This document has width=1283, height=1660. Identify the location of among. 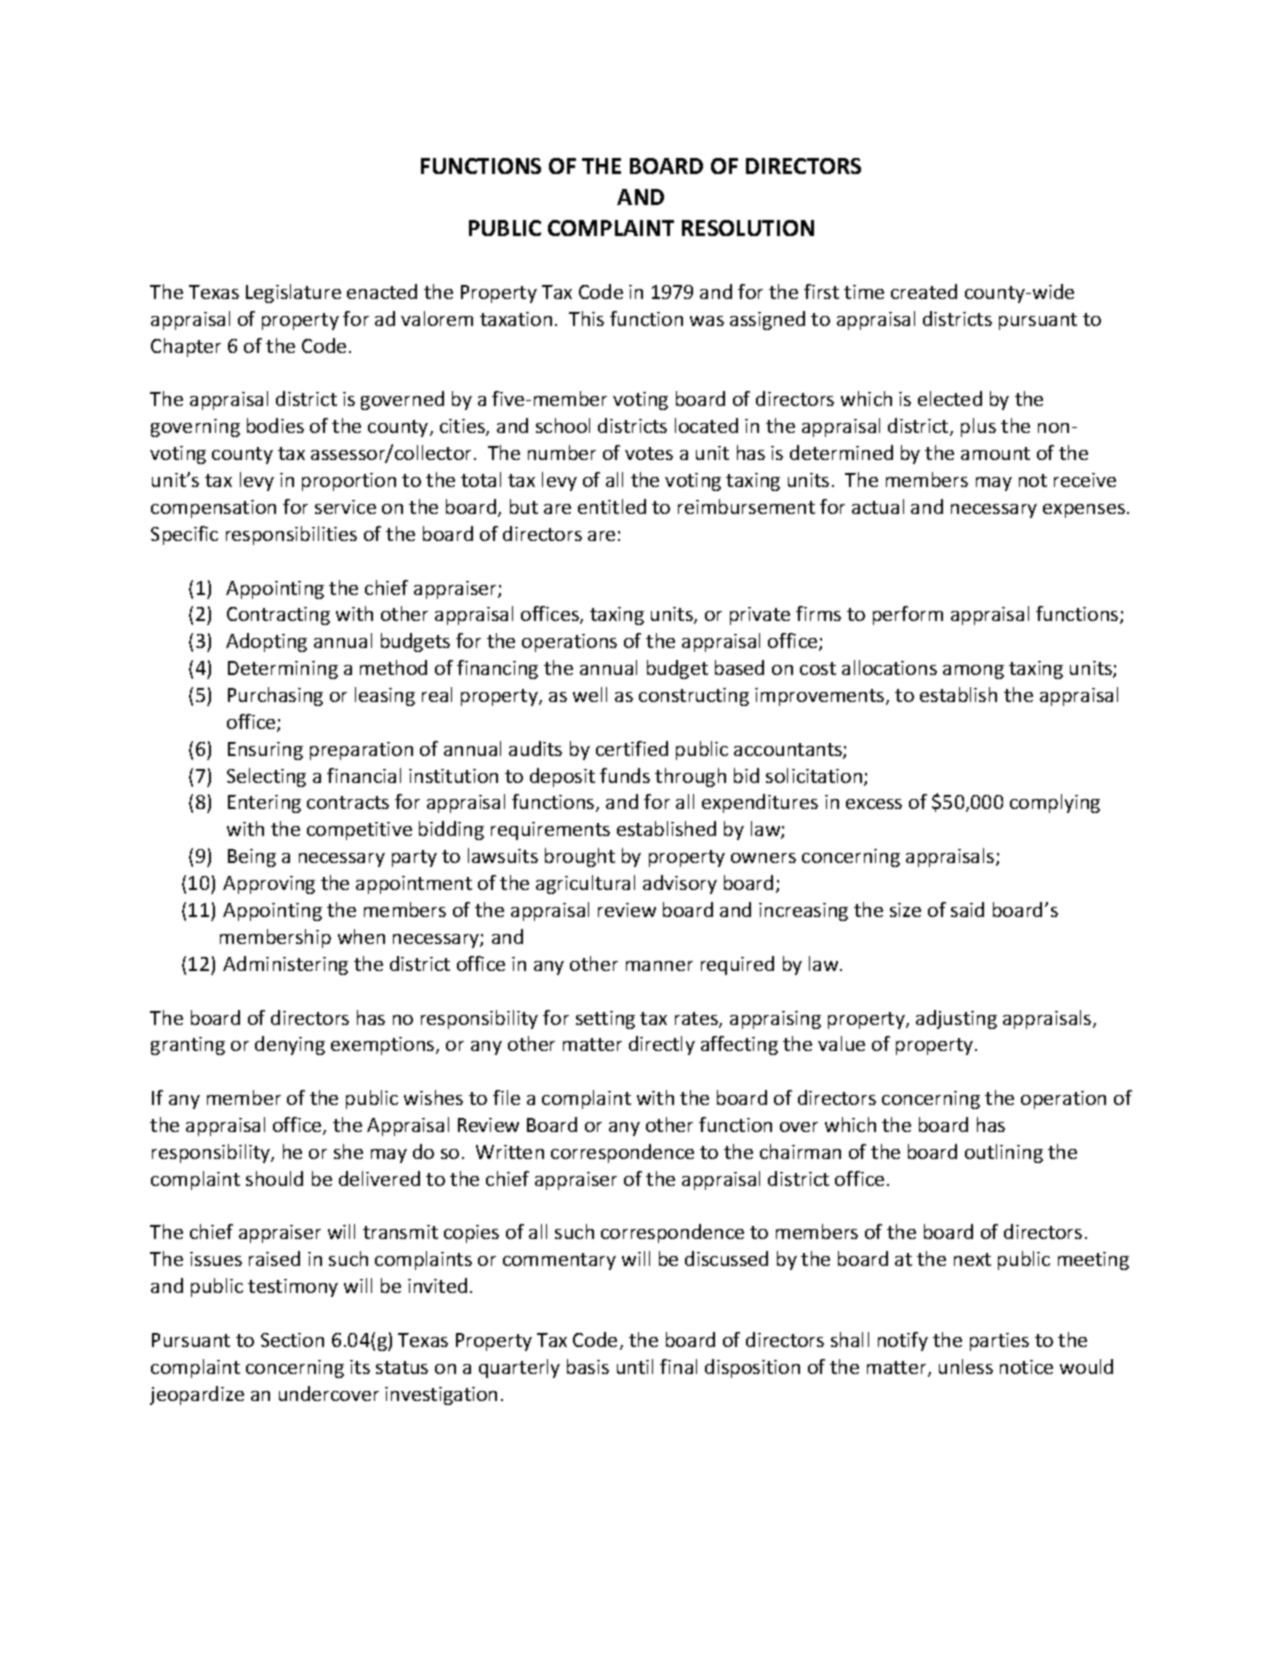
(973, 672).
